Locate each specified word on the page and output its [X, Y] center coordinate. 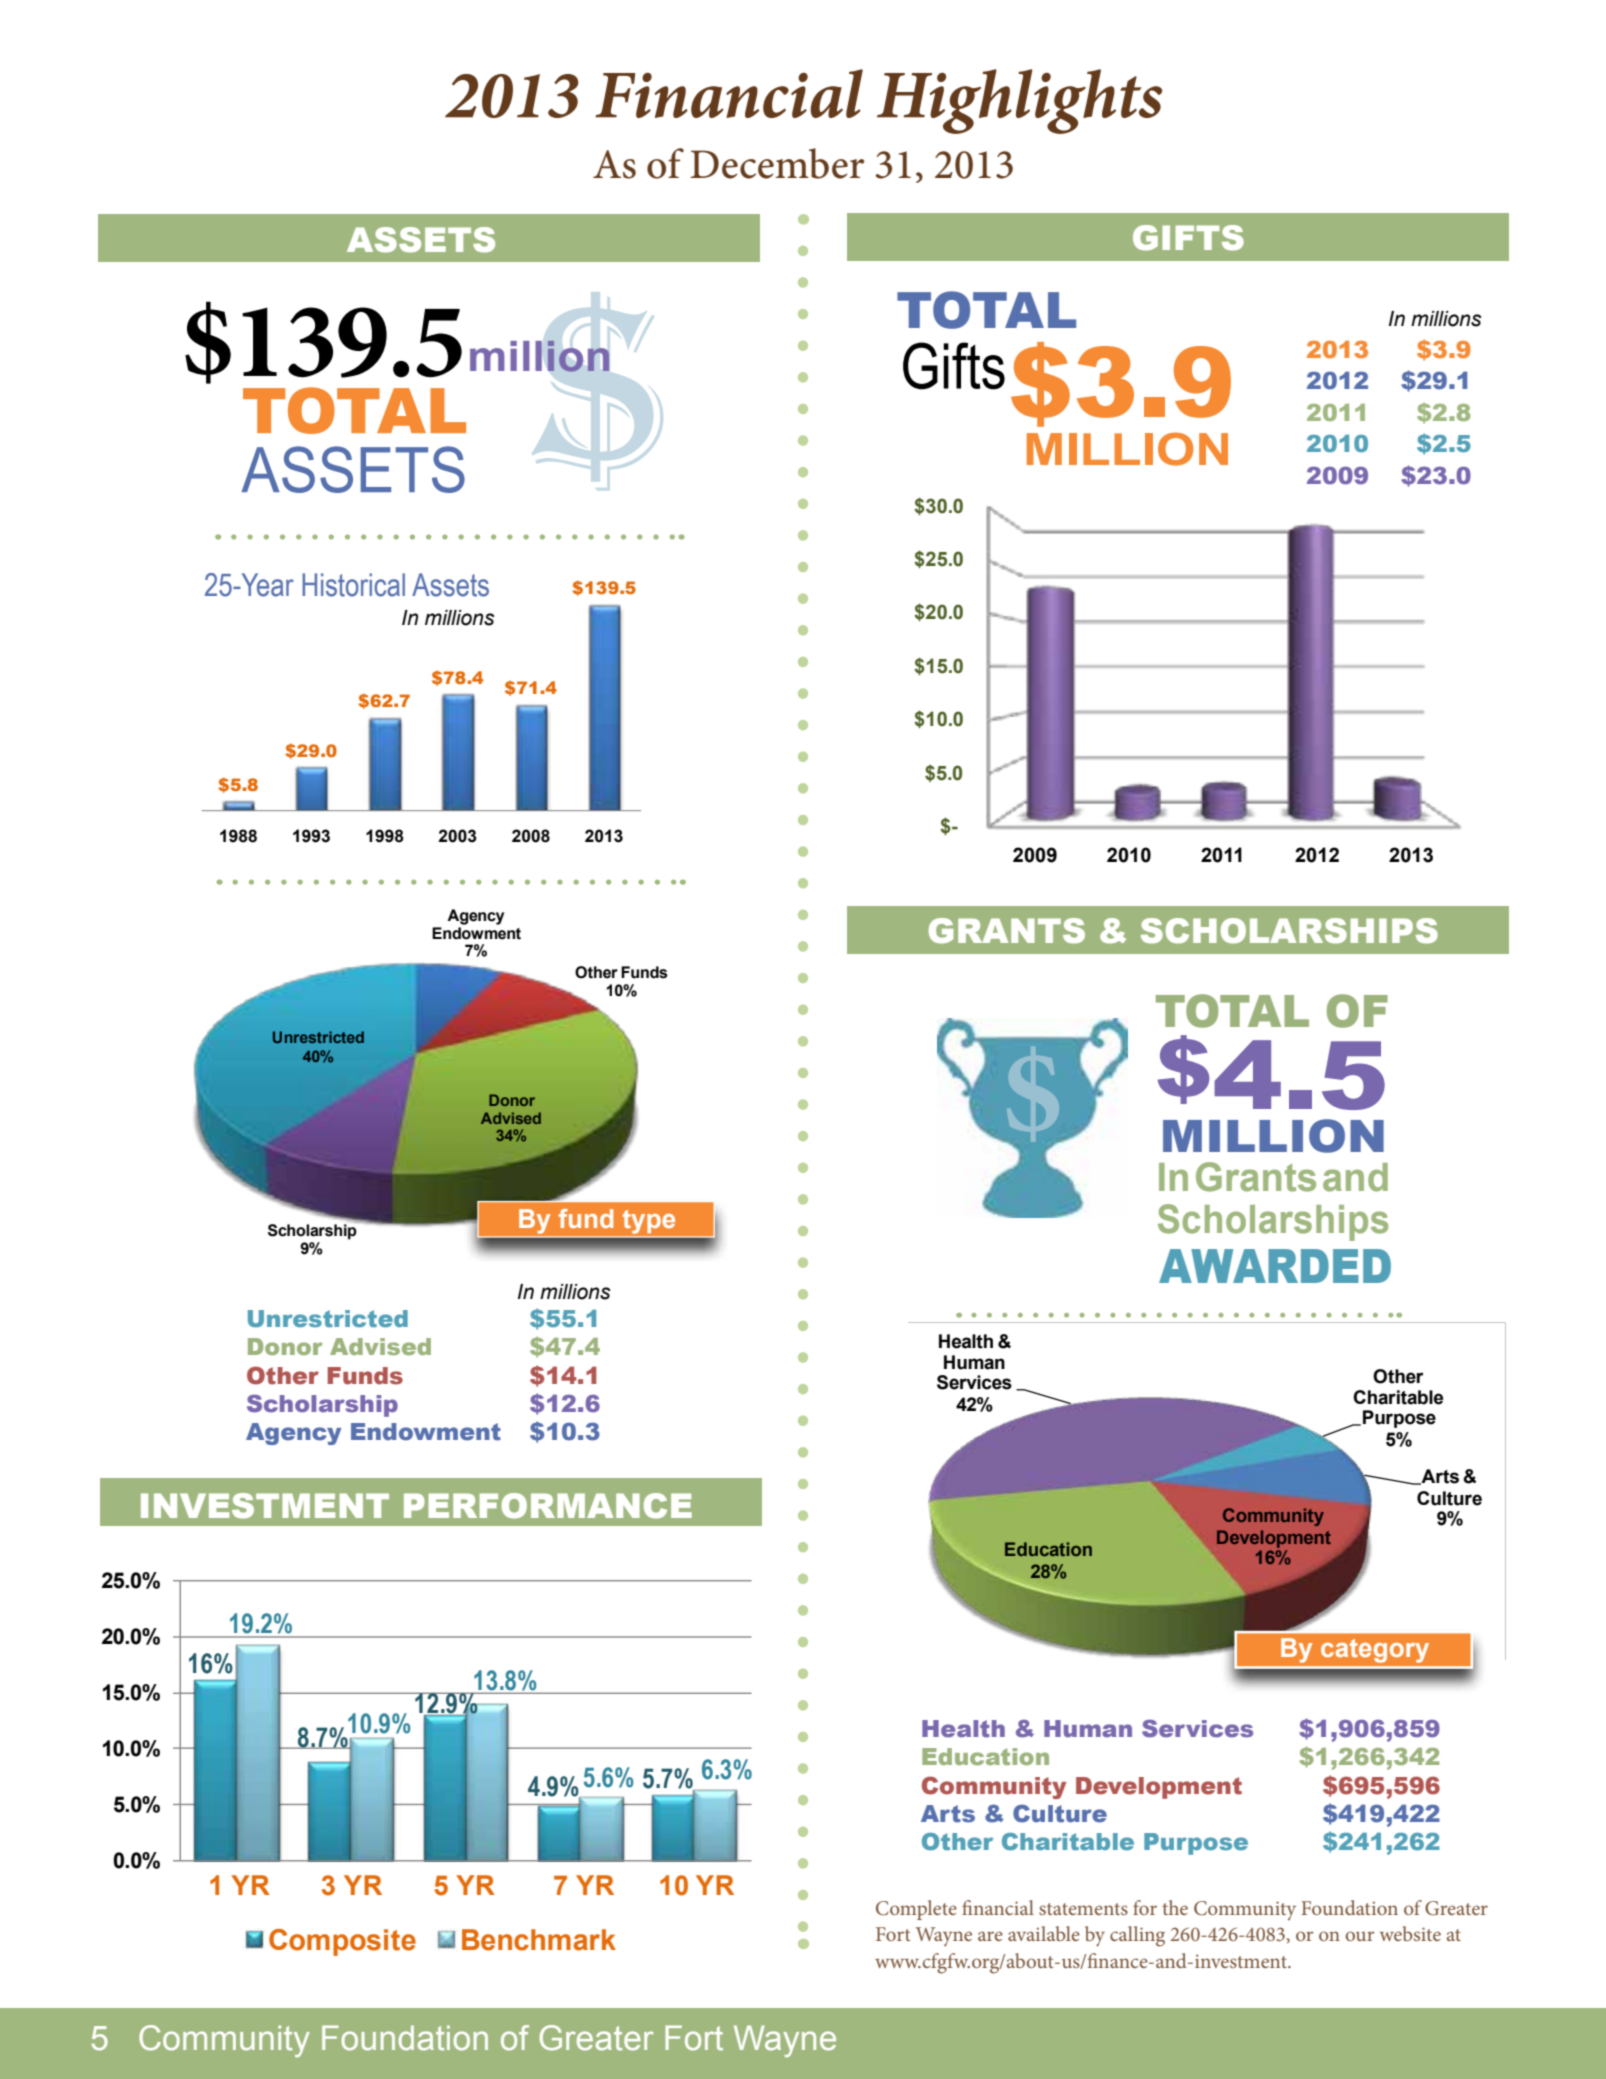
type [649, 1222]
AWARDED [1275, 1266]
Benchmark [539, 1940]
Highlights [1019, 101]
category [1375, 1651]
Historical [353, 585]
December [777, 163]
